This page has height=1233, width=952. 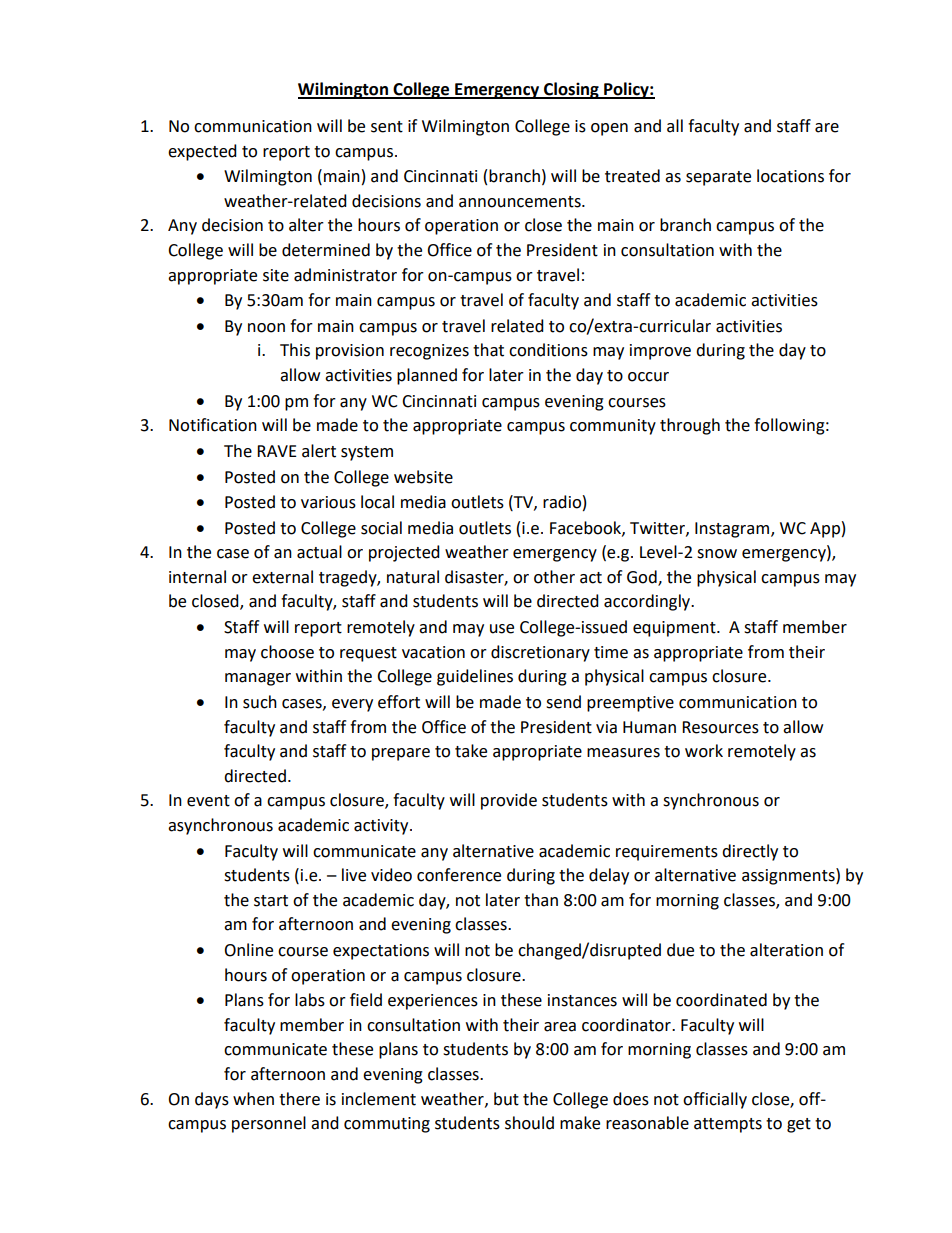 I want to click on but, so click(x=506, y=1099).
